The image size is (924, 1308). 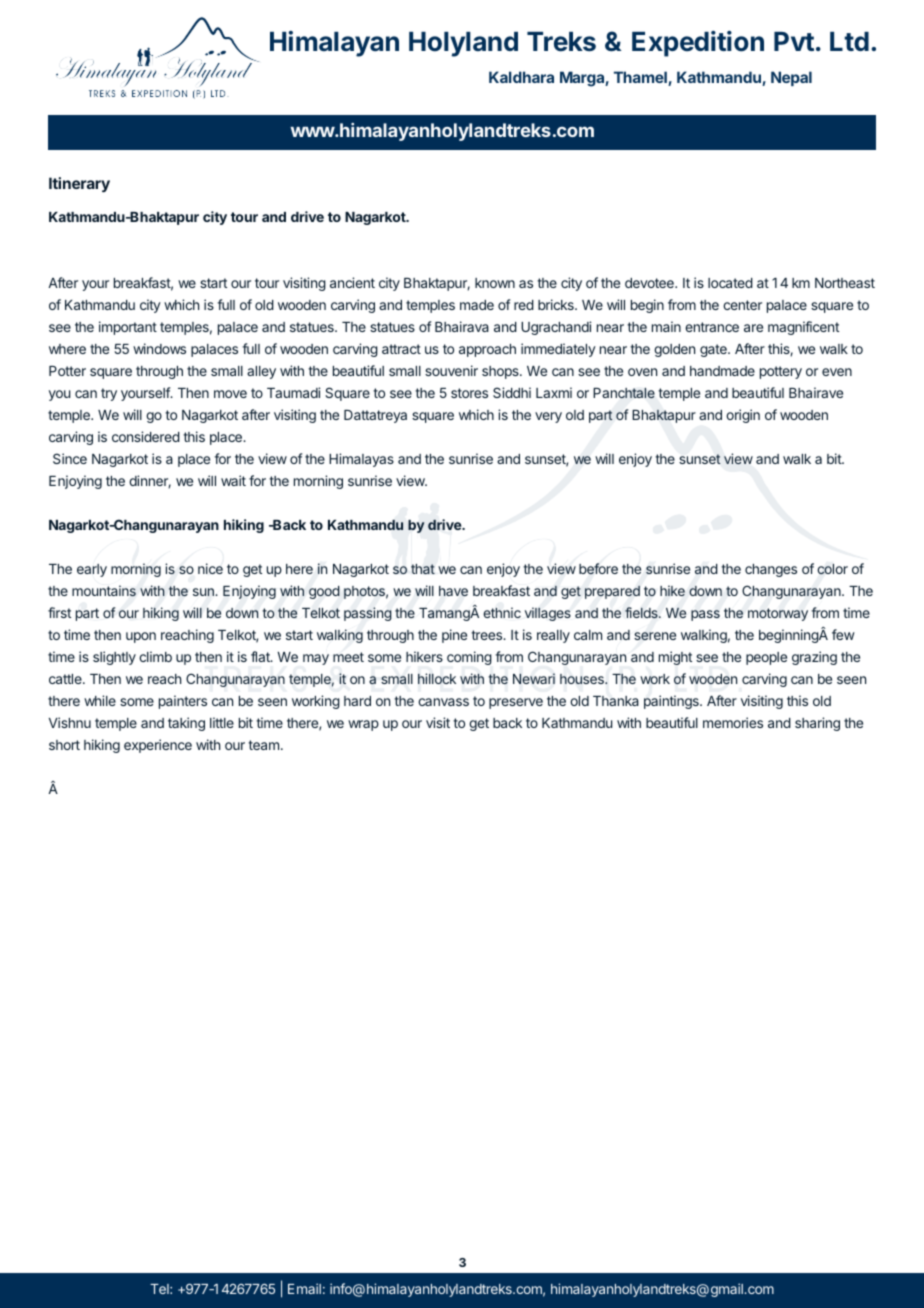 I want to click on considered, so click(x=146, y=436).
